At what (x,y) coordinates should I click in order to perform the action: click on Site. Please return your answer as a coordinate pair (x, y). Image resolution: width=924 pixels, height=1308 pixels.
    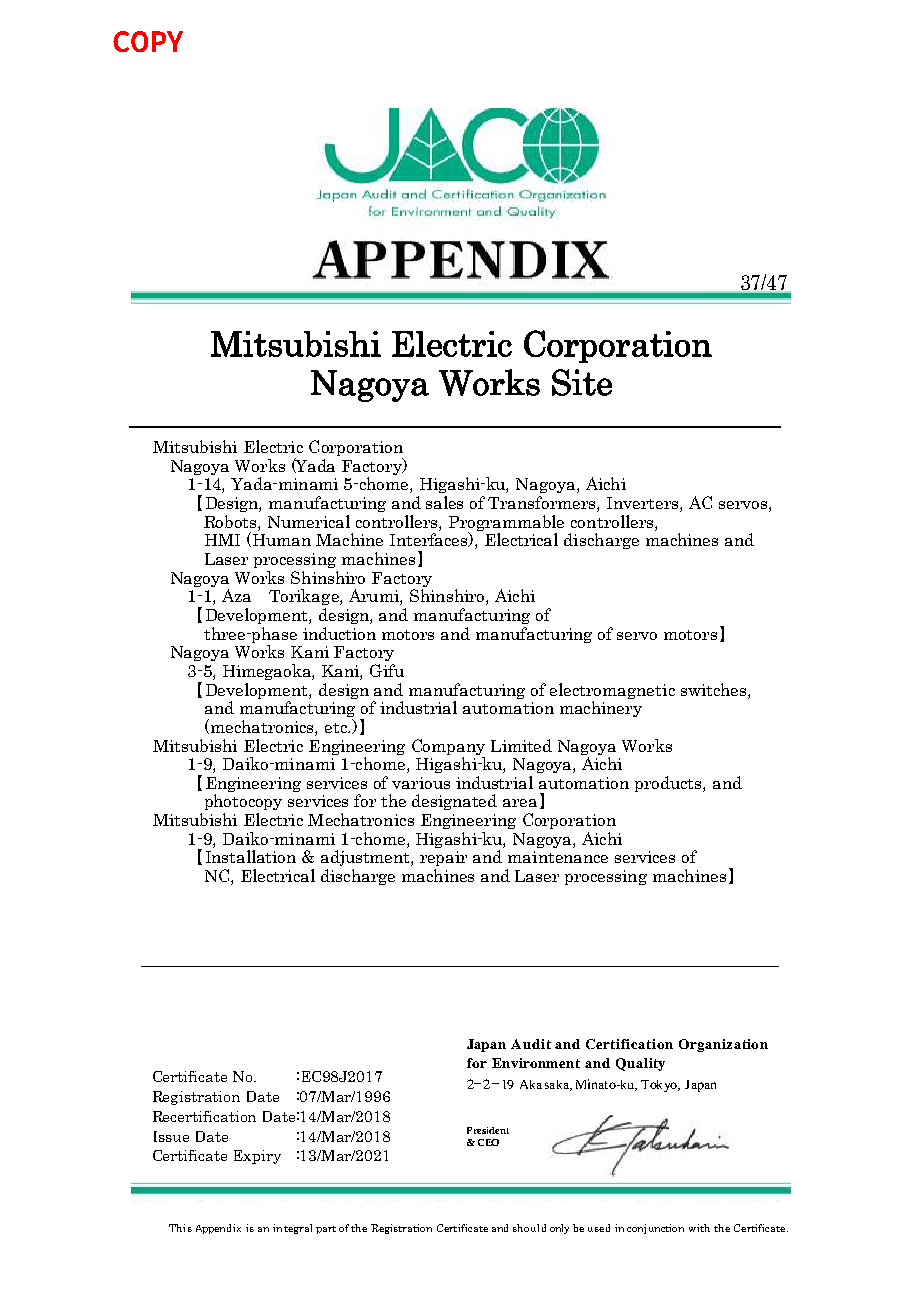
    Looking at the image, I should click on (582, 382).
